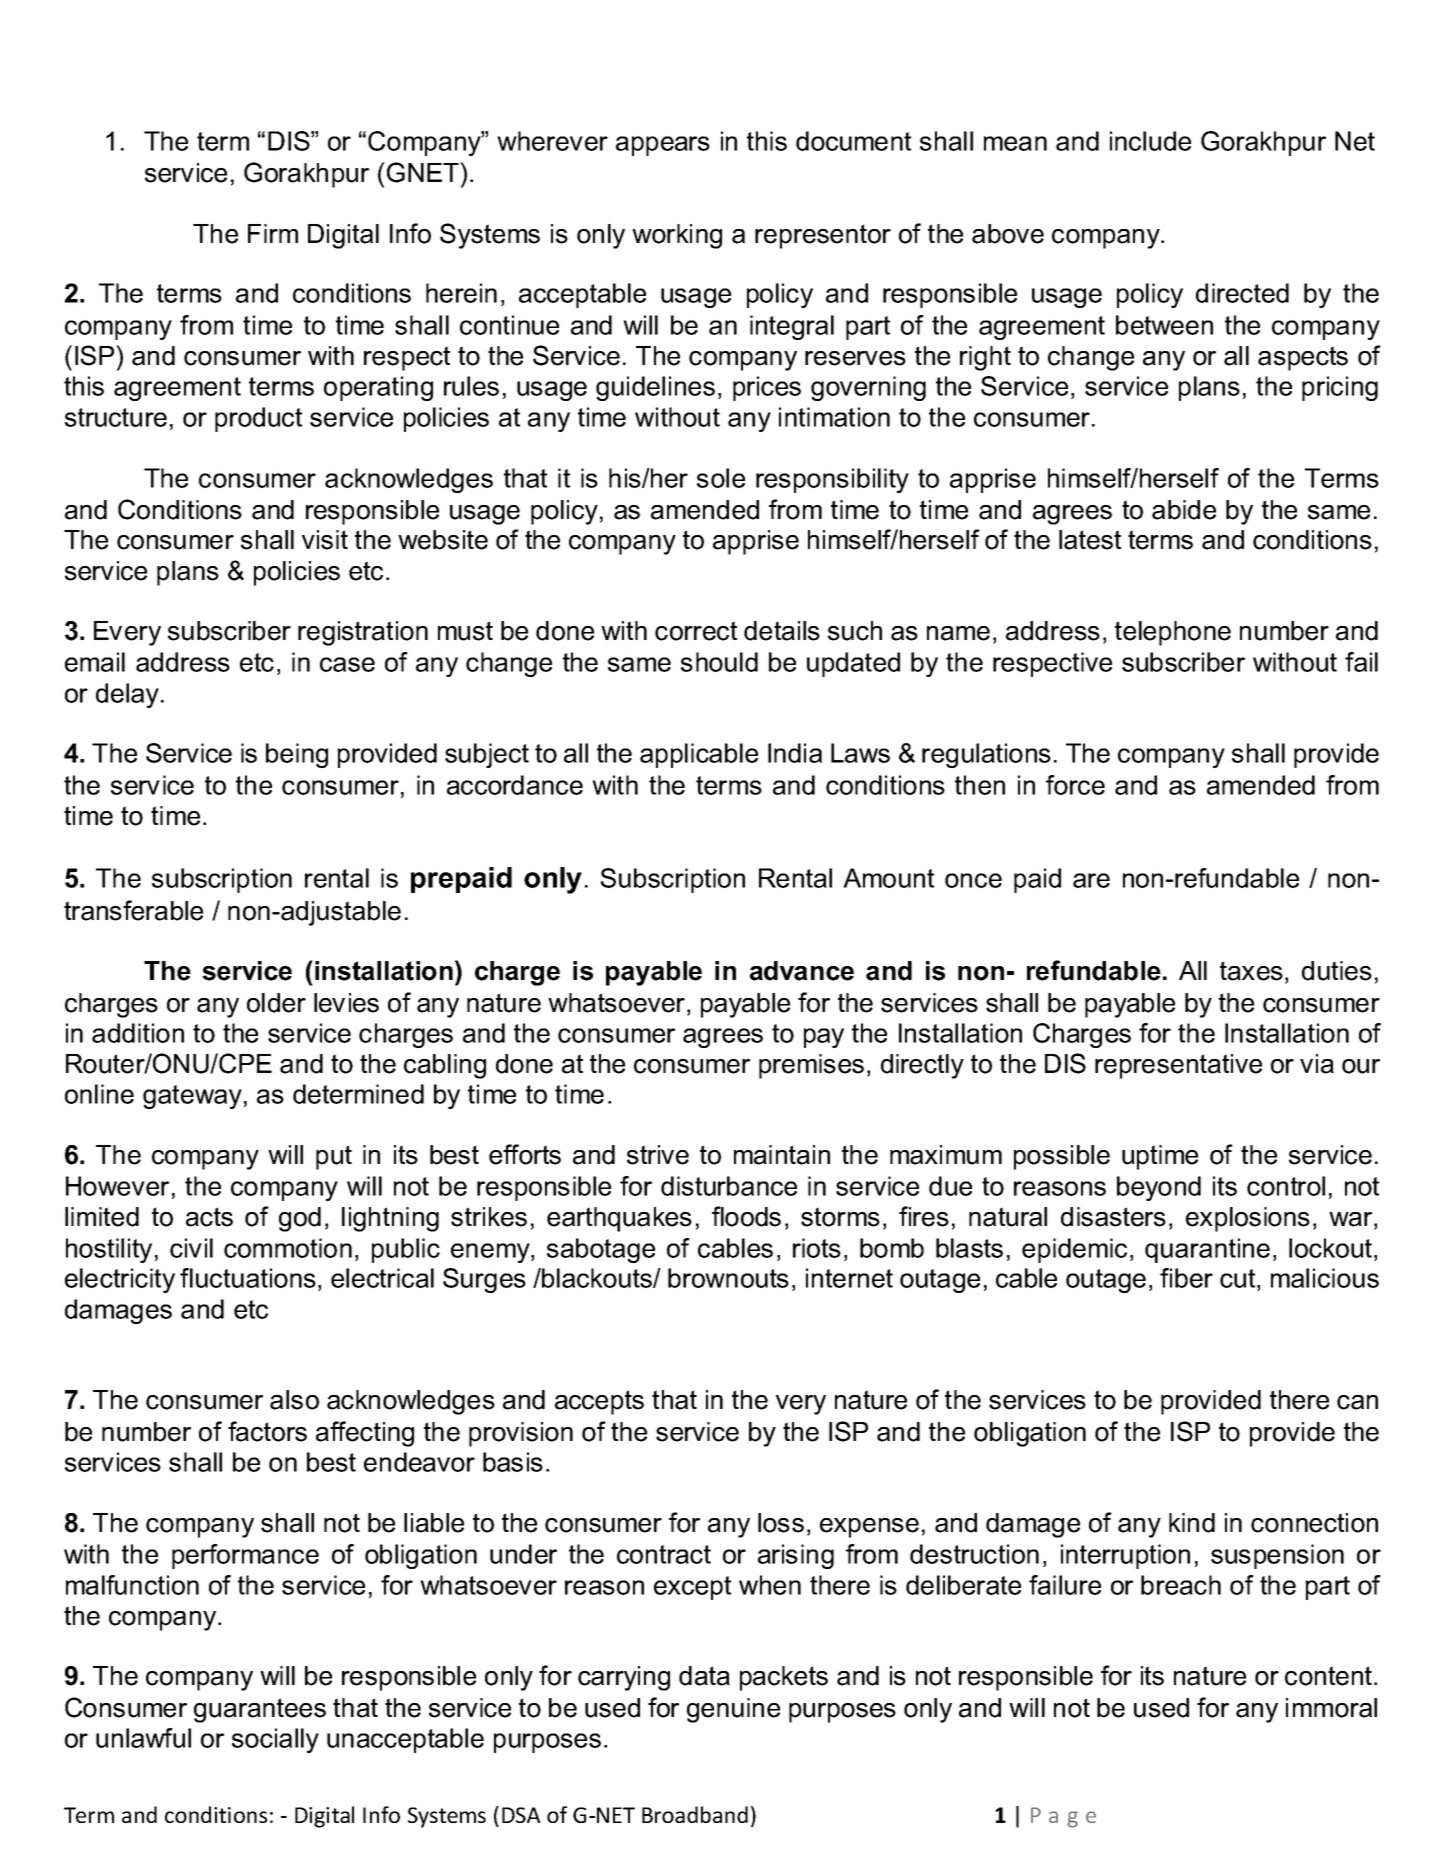 Image resolution: width=1446 pixels, height=1872 pixels. What do you see at coordinates (1186, 1278) in the document?
I see `fiber` at bounding box center [1186, 1278].
